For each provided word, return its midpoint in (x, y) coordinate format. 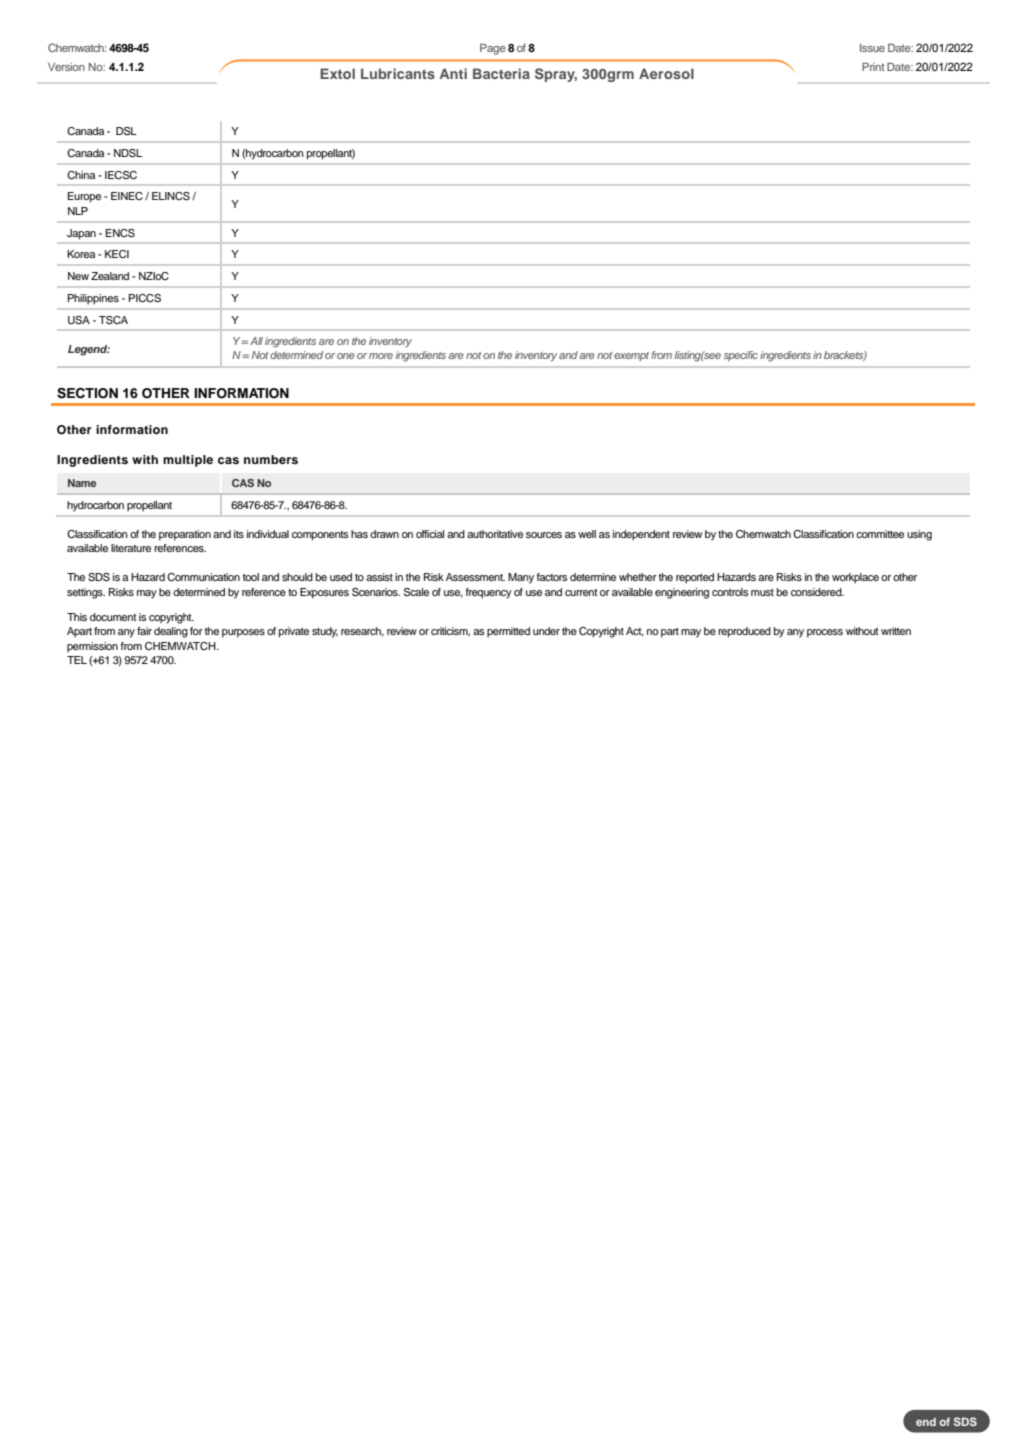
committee (880, 534)
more (381, 356)
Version (66, 67)
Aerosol (666, 73)
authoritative (495, 534)
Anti (453, 73)
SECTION (87, 393)
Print (873, 66)
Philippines (93, 299)
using (919, 535)
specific (740, 356)
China (81, 175)
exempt (631, 356)
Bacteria (501, 73)
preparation (185, 535)
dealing (171, 632)
